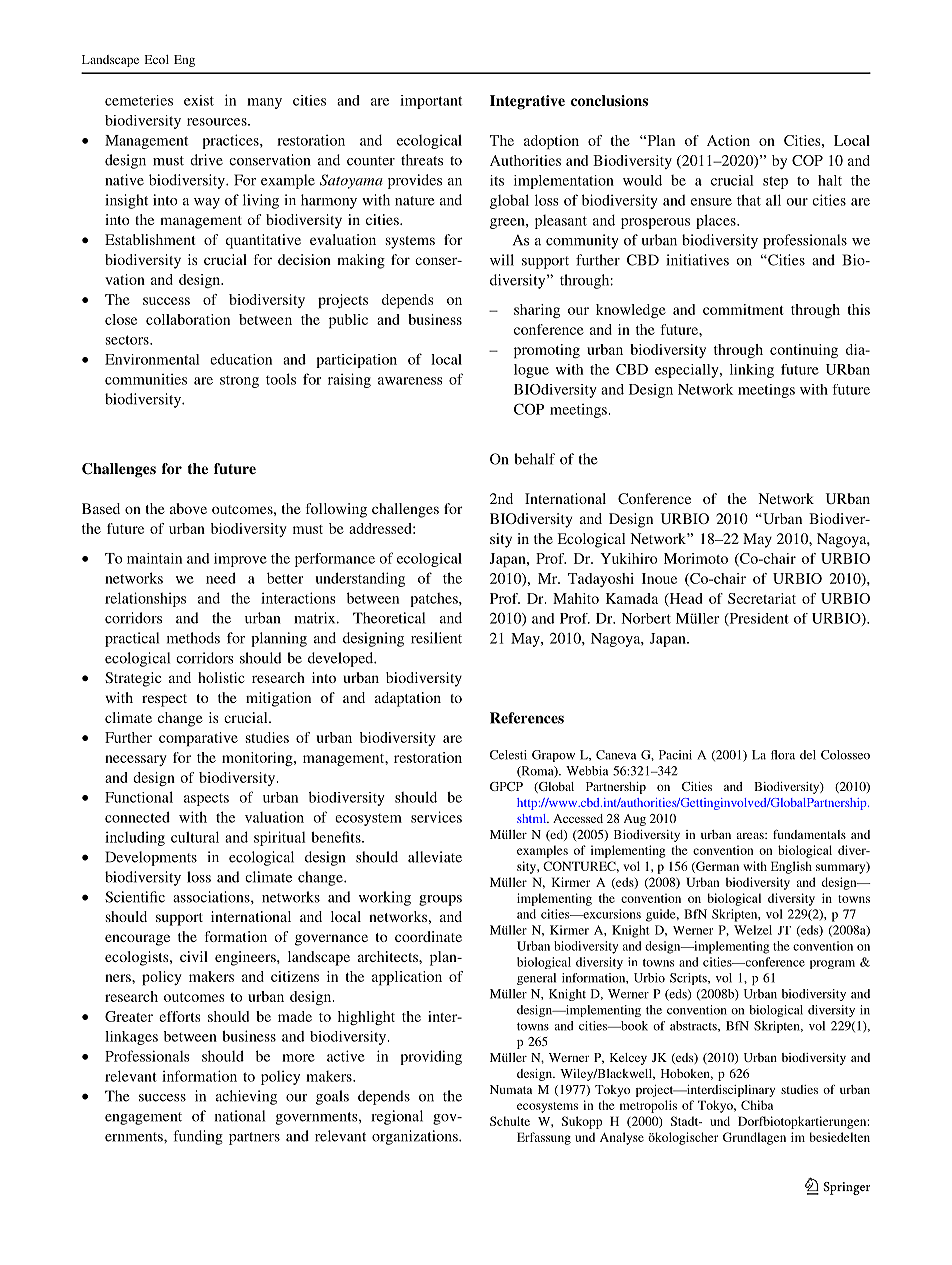 The height and width of the page is (1265, 952). Describe the element at coordinates (436, 638) in the page. I see `resilient` at that location.
